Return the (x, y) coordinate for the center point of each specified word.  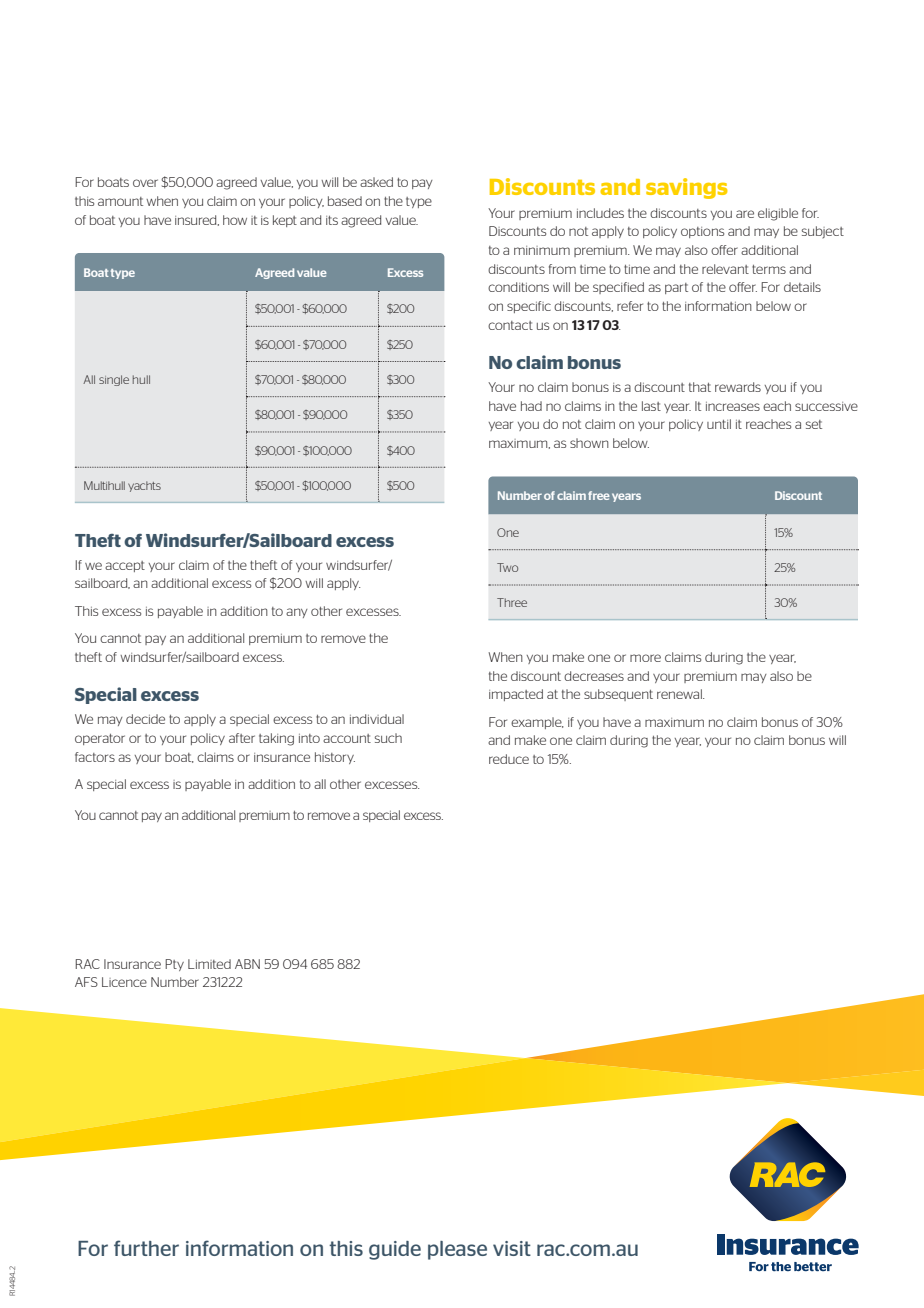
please (457, 1250)
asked (376, 182)
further (146, 1248)
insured (197, 220)
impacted (516, 695)
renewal (680, 694)
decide (145, 719)
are (745, 214)
